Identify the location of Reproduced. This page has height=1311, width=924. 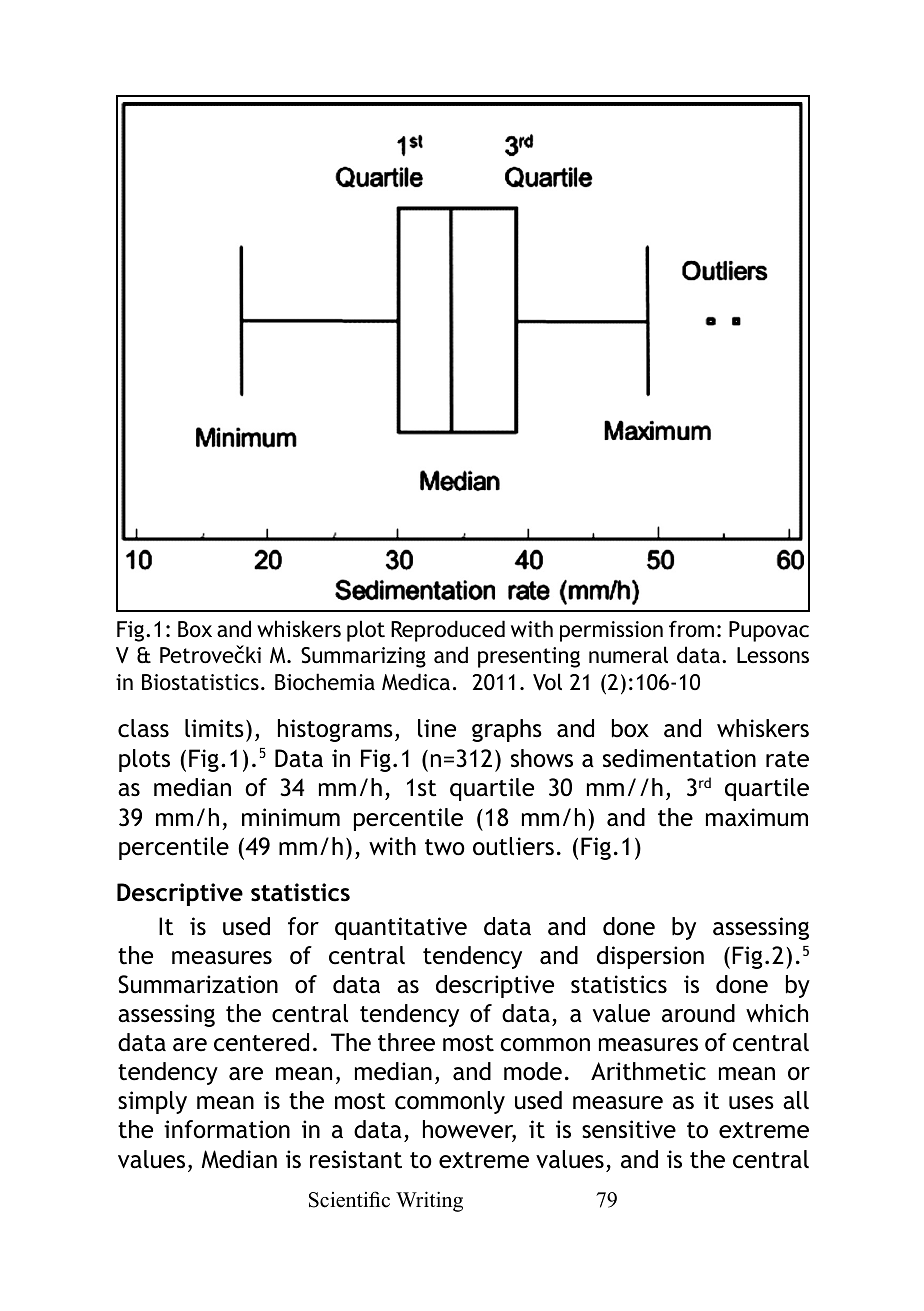
(448, 631).
